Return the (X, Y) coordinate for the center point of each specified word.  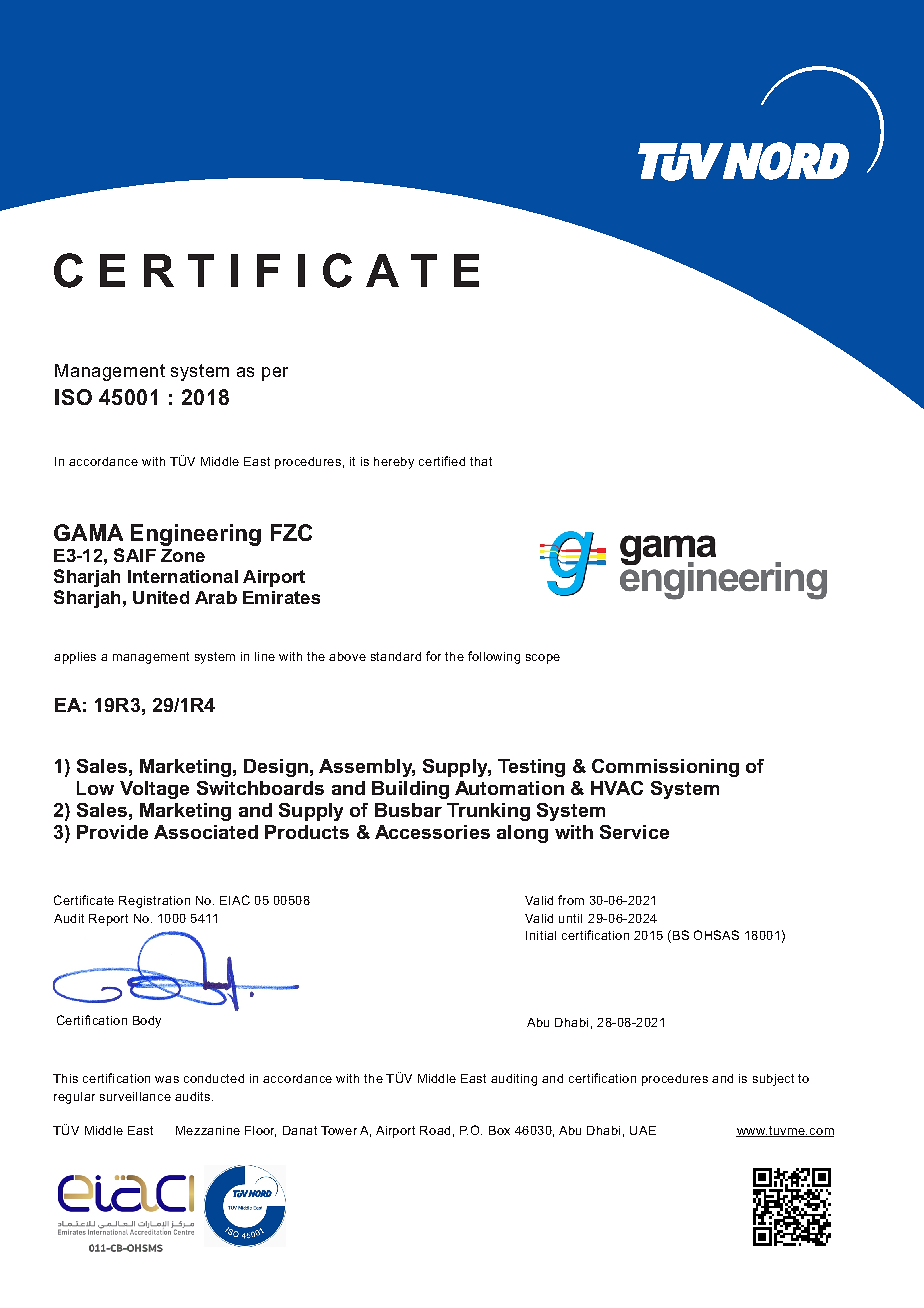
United (161, 597)
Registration (154, 902)
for (433, 656)
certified (442, 461)
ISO (73, 397)
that (481, 461)
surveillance (135, 1096)
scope (543, 659)
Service (634, 832)
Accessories (432, 832)
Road (435, 1130)
